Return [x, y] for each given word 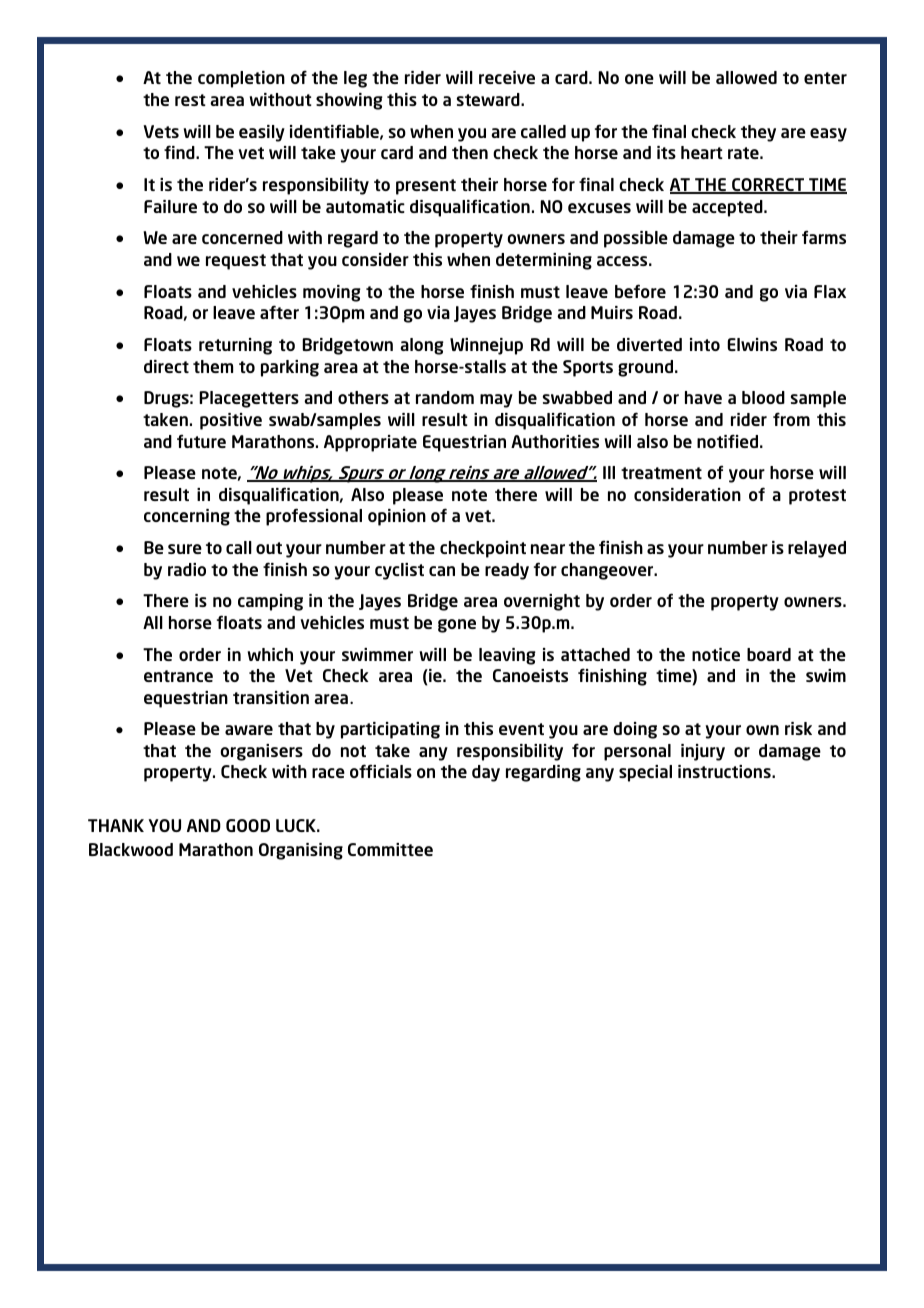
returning [235, 346]
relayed [817, 549]
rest [190, 100]
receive [507, 77]
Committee [390, 849]
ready [507, 571]
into [705, 344]
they [758, 133]
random [445, 397]
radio [187, 569]
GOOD [248, 825]
